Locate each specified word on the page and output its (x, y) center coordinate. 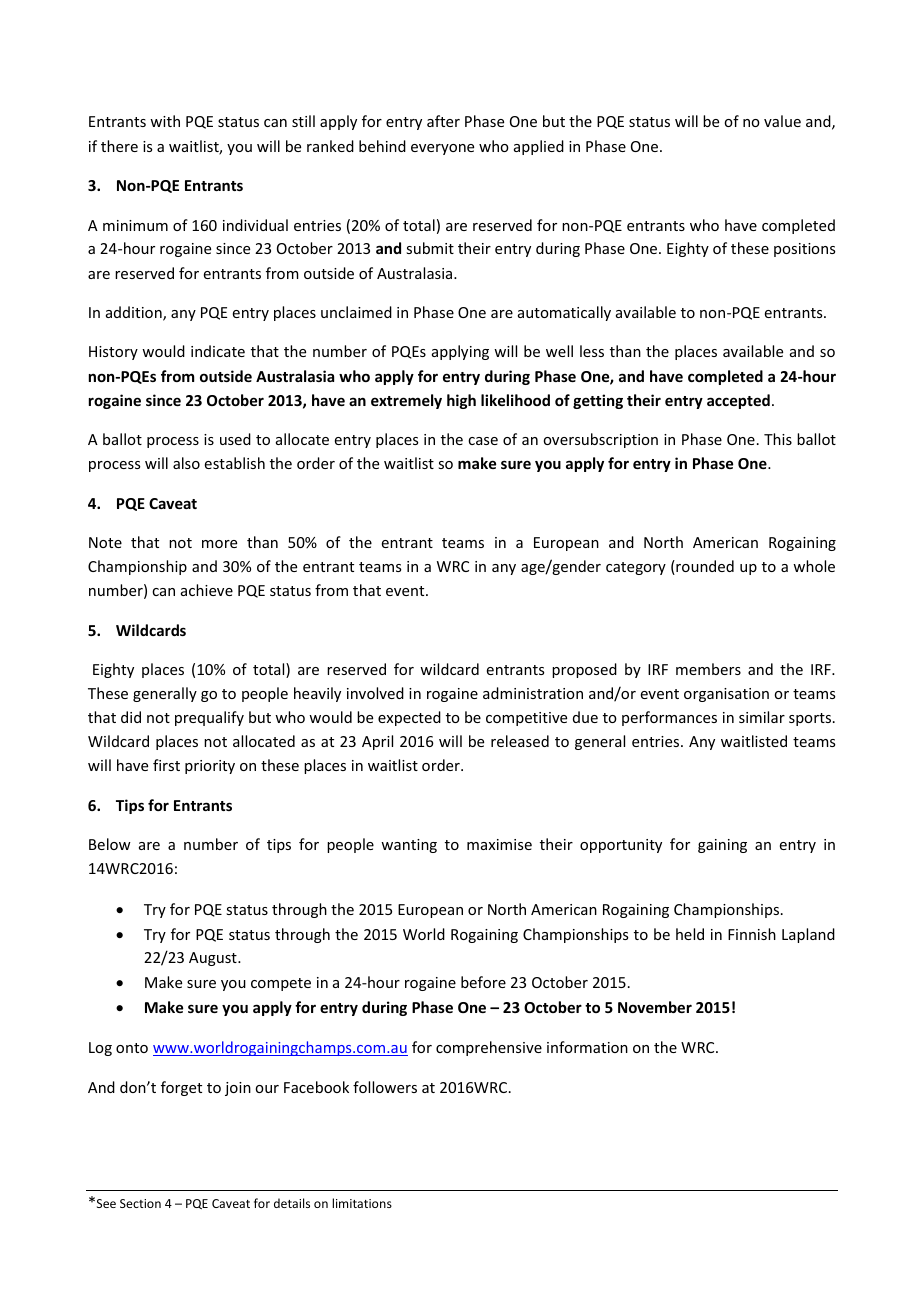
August (214, 959)
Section (140, 1203)
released (520, 741)
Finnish (752, 934)
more (219, 544)
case (483, 441)
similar (762, 717)
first (166, 765)
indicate (218, 351)
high (461, 401)
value (782, 121)
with (165, 121)
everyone (442, 149)
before (483, 982)
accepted (738, 401)
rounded (704, 567)
